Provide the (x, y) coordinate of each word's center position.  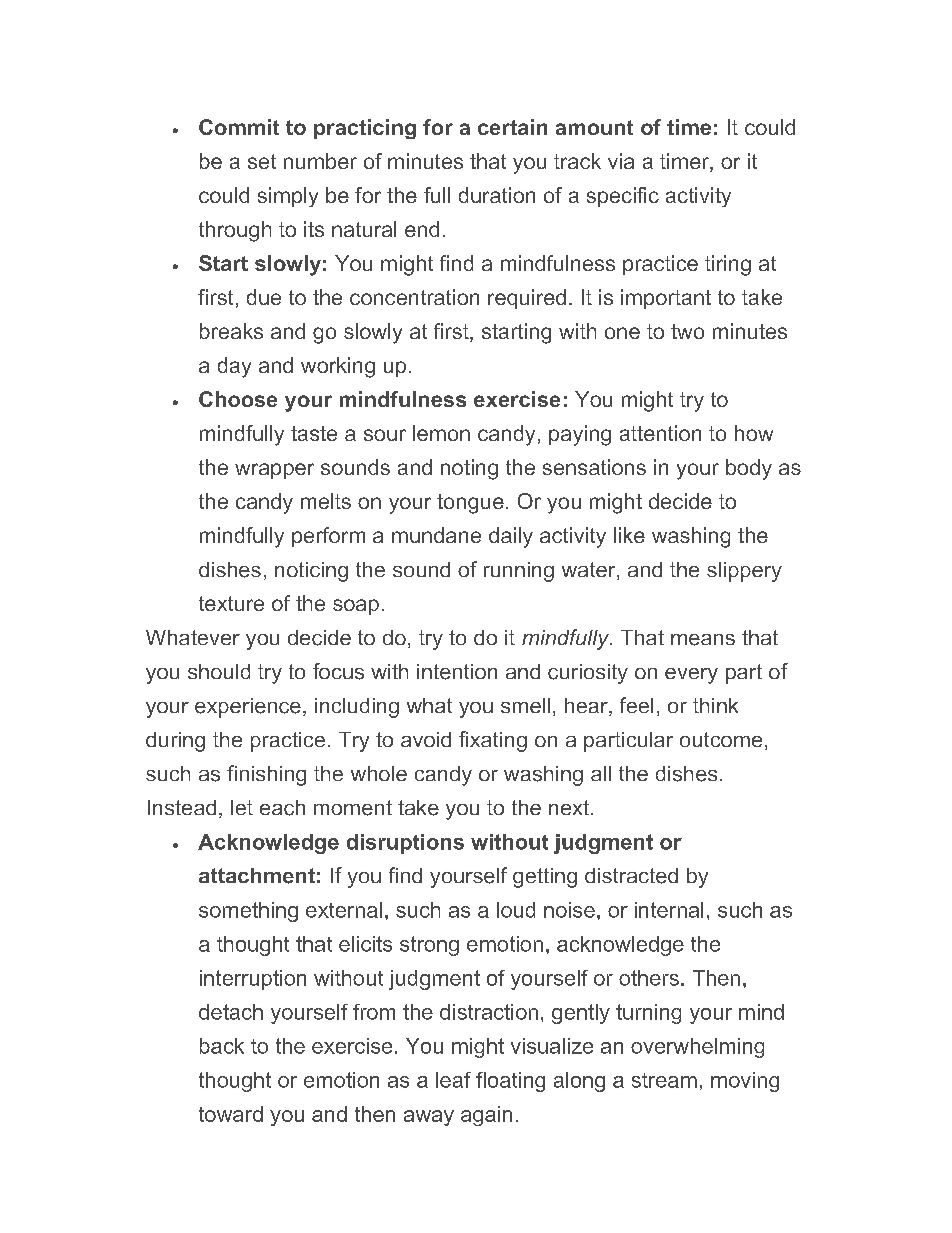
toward (231, 1114)
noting (469, 469)
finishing (266, 775)
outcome (721, 739)
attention (660, 433)
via (621, 161)
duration (497, 195)
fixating (493, 741)
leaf (453, 1080)
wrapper (274, 471)
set (262, 161)
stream (664, 1080)
